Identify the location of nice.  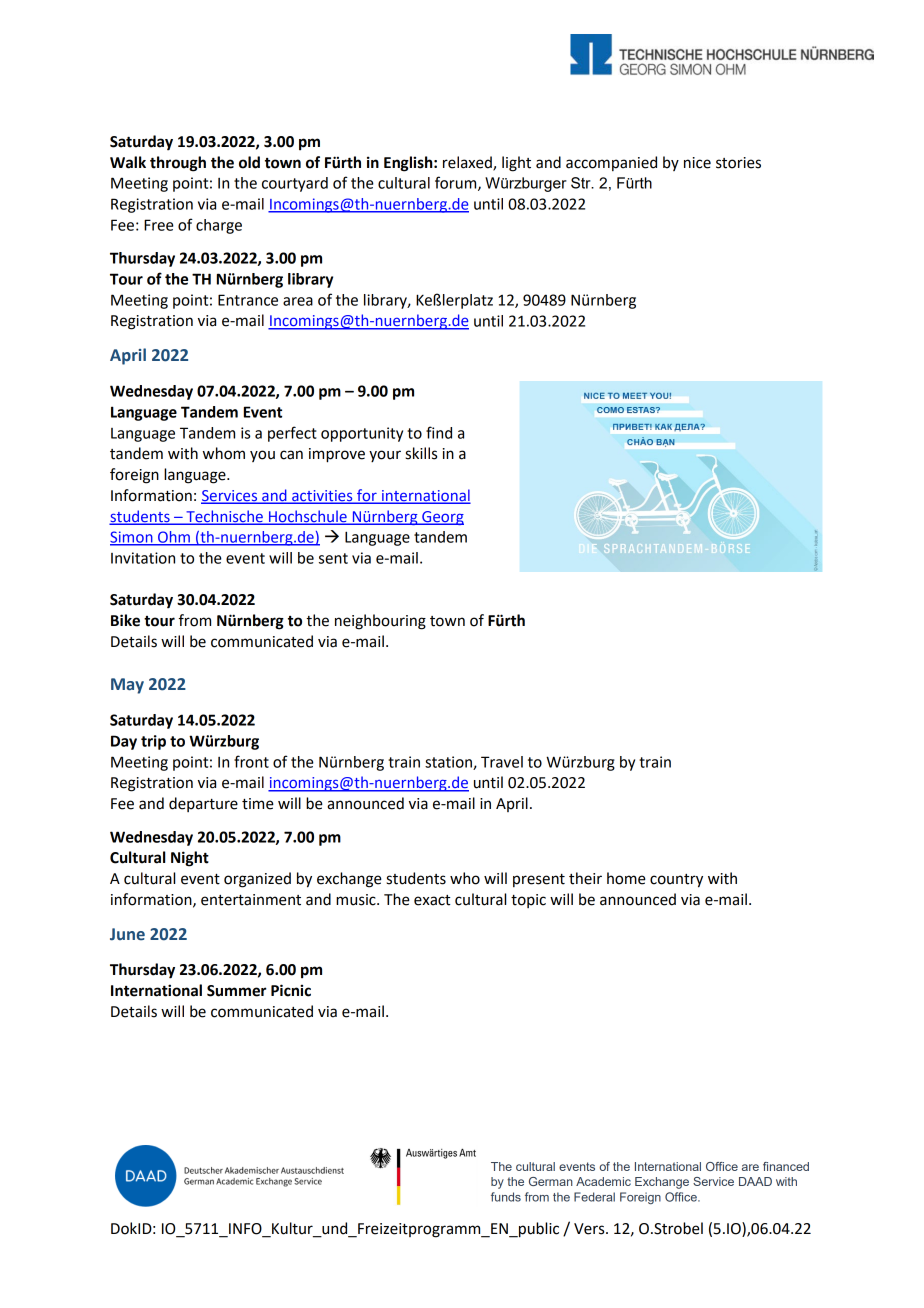
(697, 163).
